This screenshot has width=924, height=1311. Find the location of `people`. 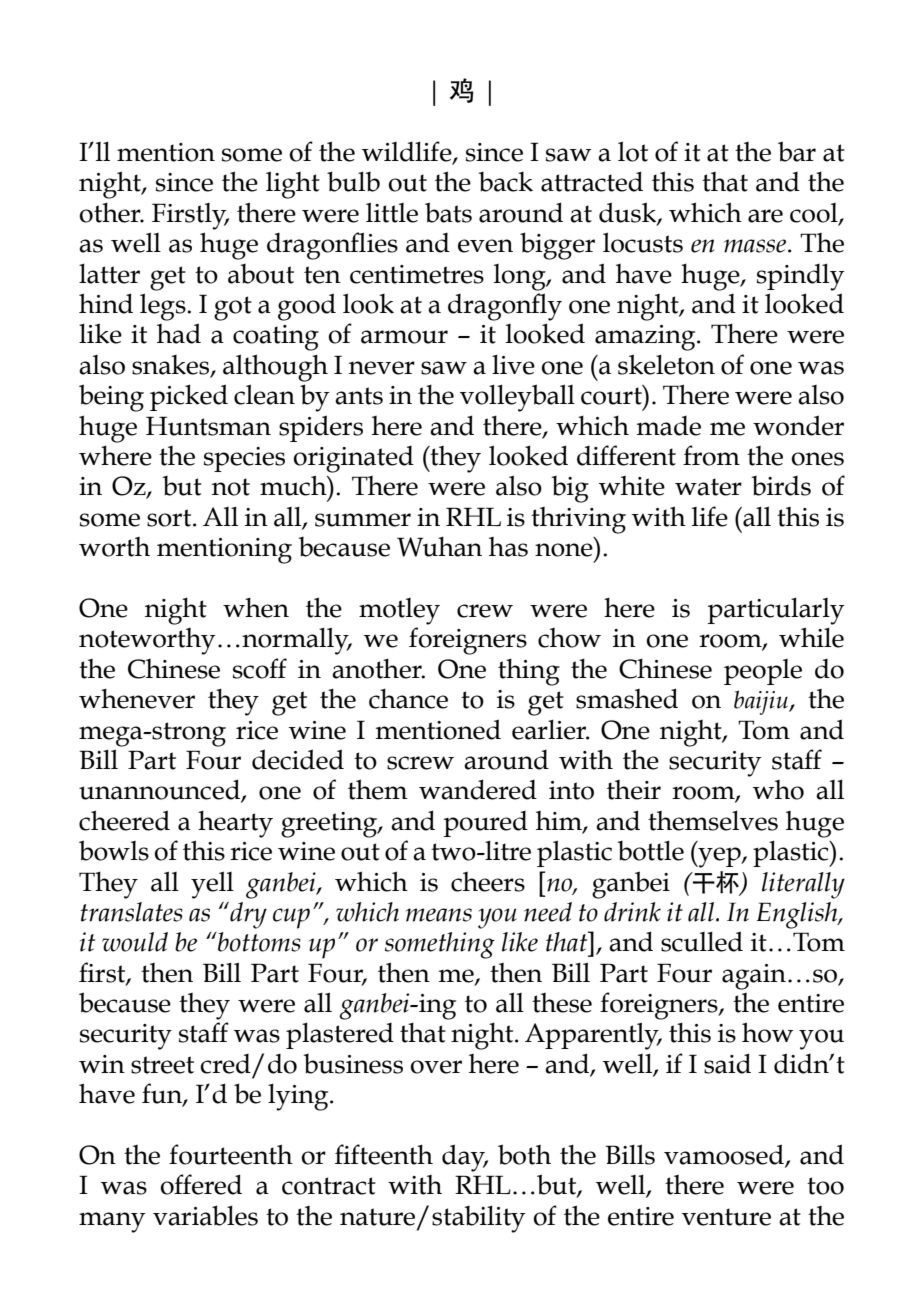

people is located at coordinates (763, 672).
